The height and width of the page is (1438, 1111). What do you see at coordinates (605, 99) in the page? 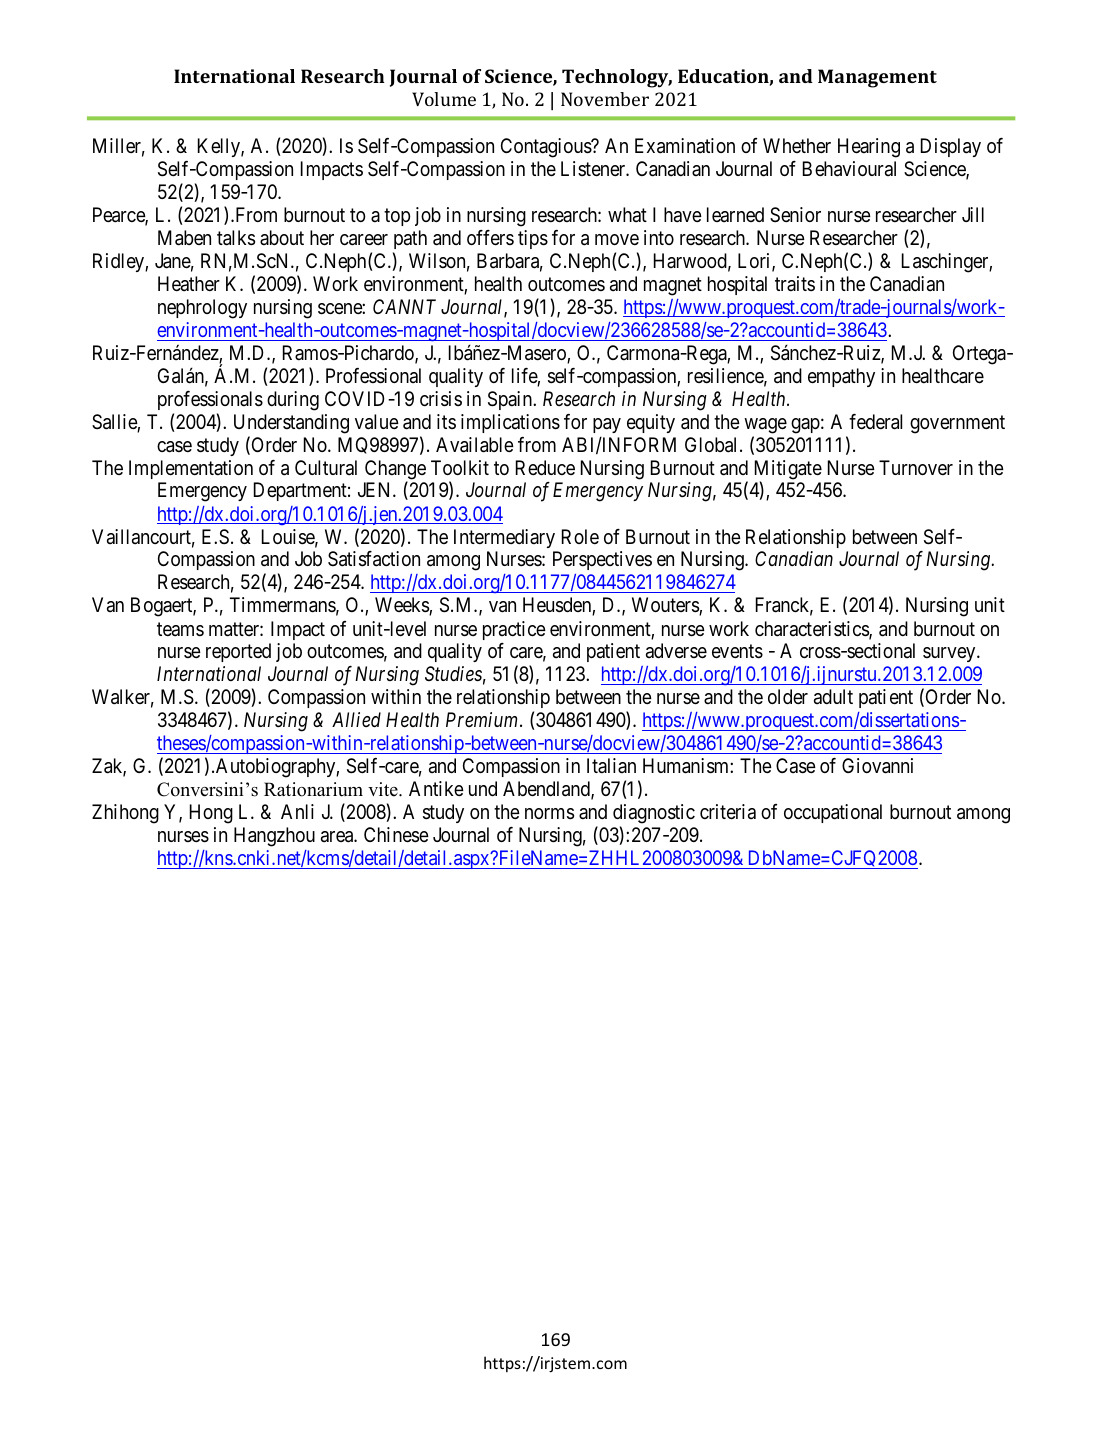
I see `November` at bounding box center [605, 99].
